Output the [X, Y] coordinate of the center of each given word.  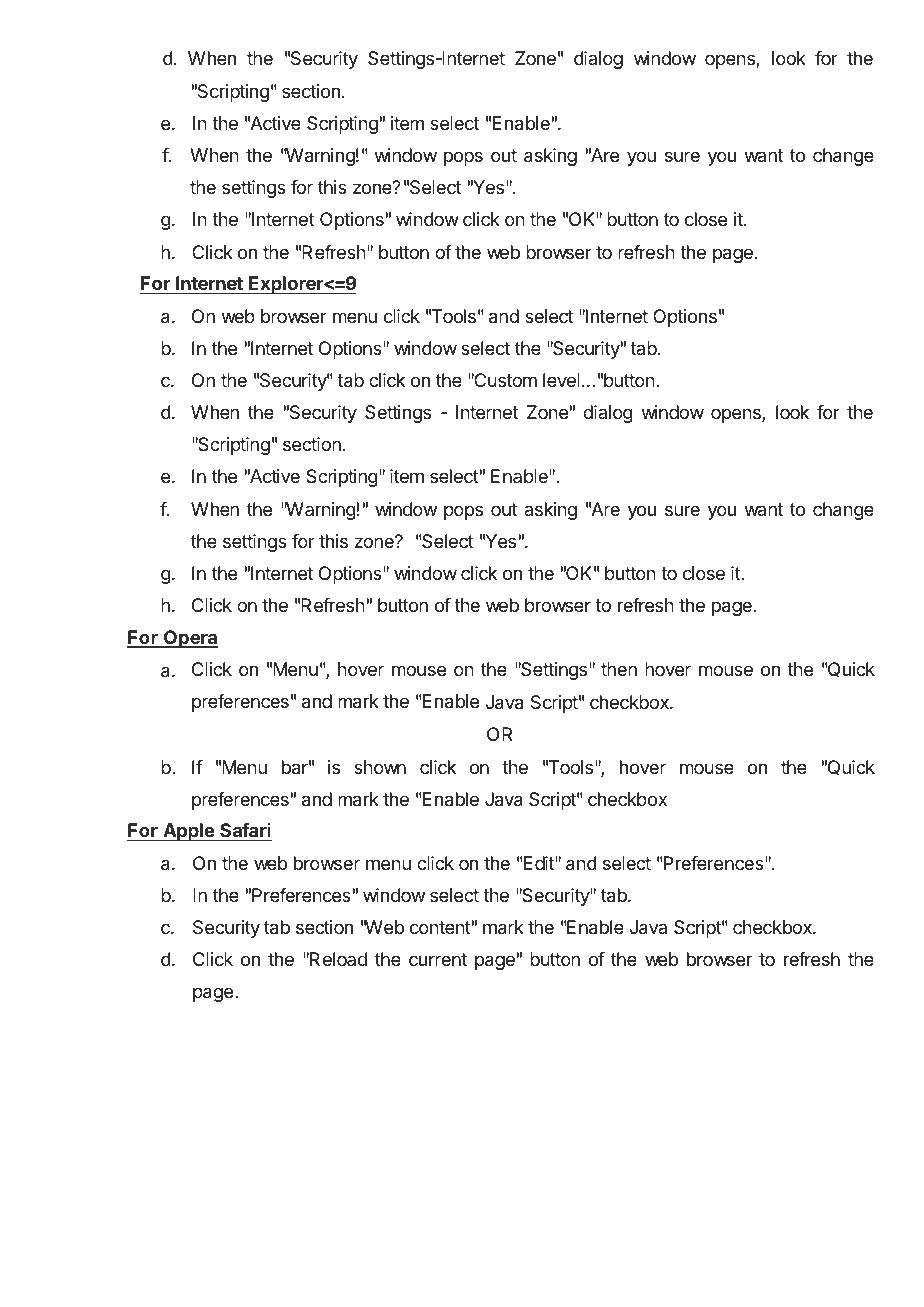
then [619, 669]
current [438, 959]
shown [380, 767]
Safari [245, 832]
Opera [190, 639]
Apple [188, 832]
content [440, 927]
